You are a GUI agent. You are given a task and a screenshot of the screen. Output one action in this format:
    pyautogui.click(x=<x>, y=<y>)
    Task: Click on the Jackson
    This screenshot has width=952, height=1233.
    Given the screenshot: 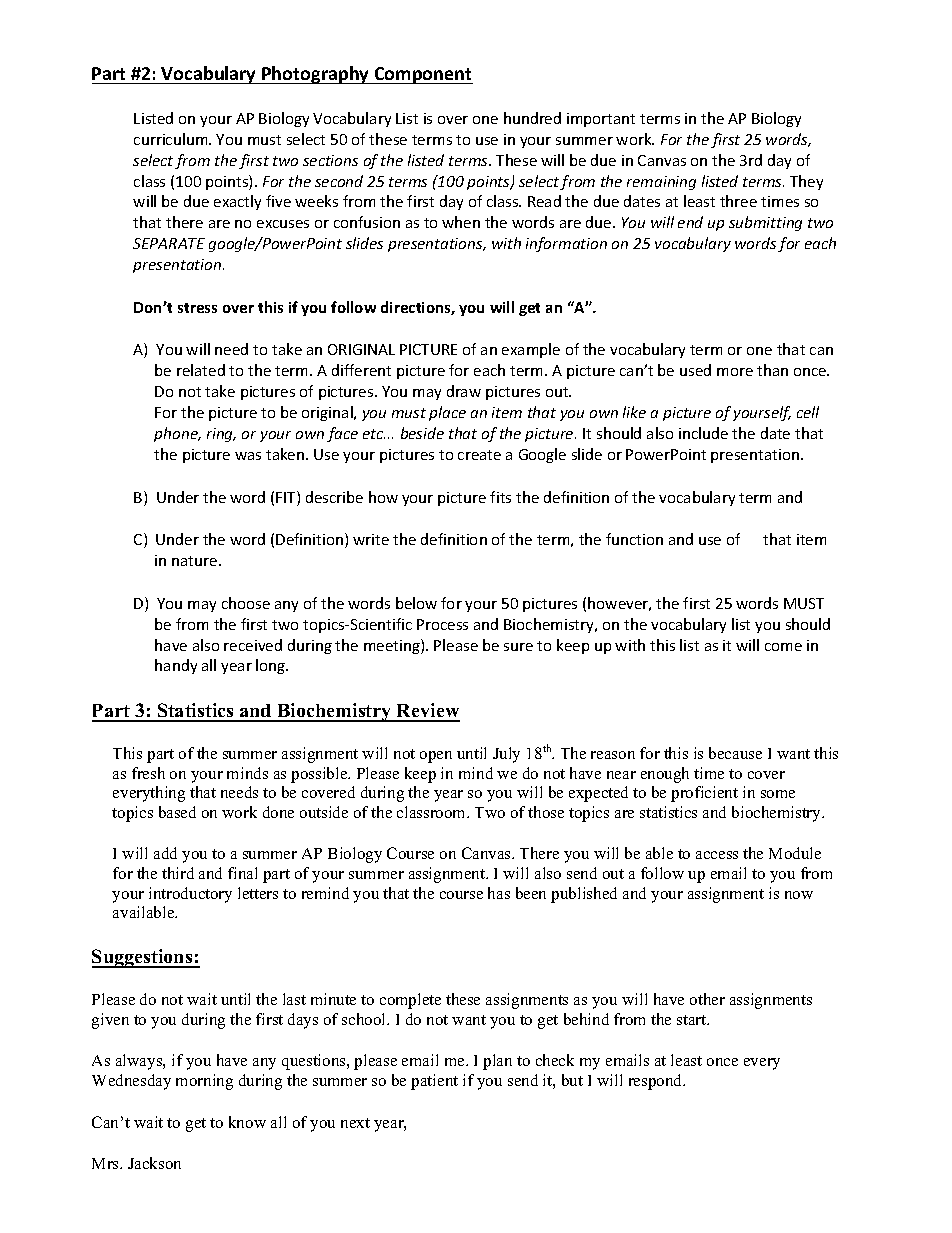 What is the action you would take?
    pyautogui.click(x=154, y=1163)
